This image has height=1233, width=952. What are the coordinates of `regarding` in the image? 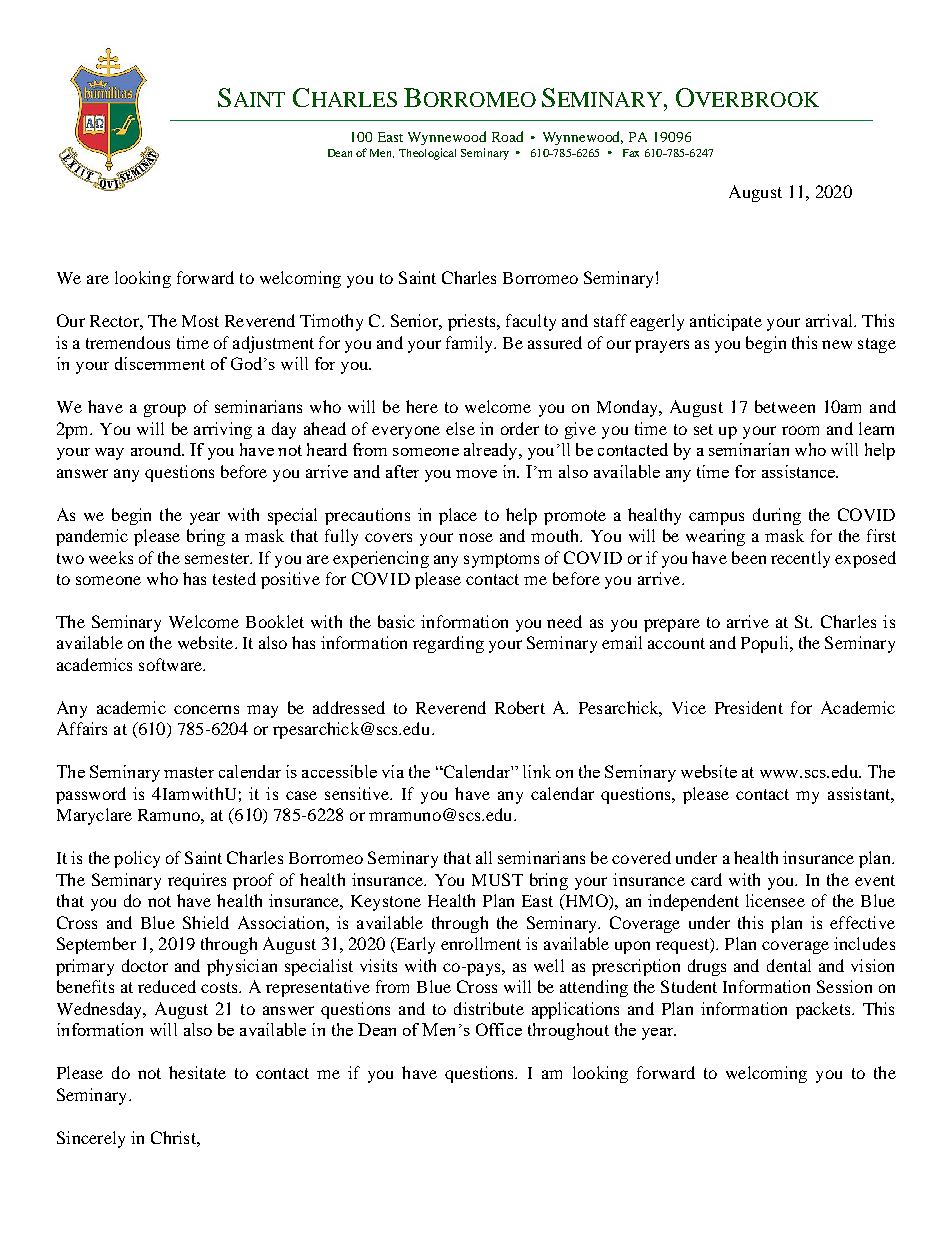 It's located at (448, 644).
